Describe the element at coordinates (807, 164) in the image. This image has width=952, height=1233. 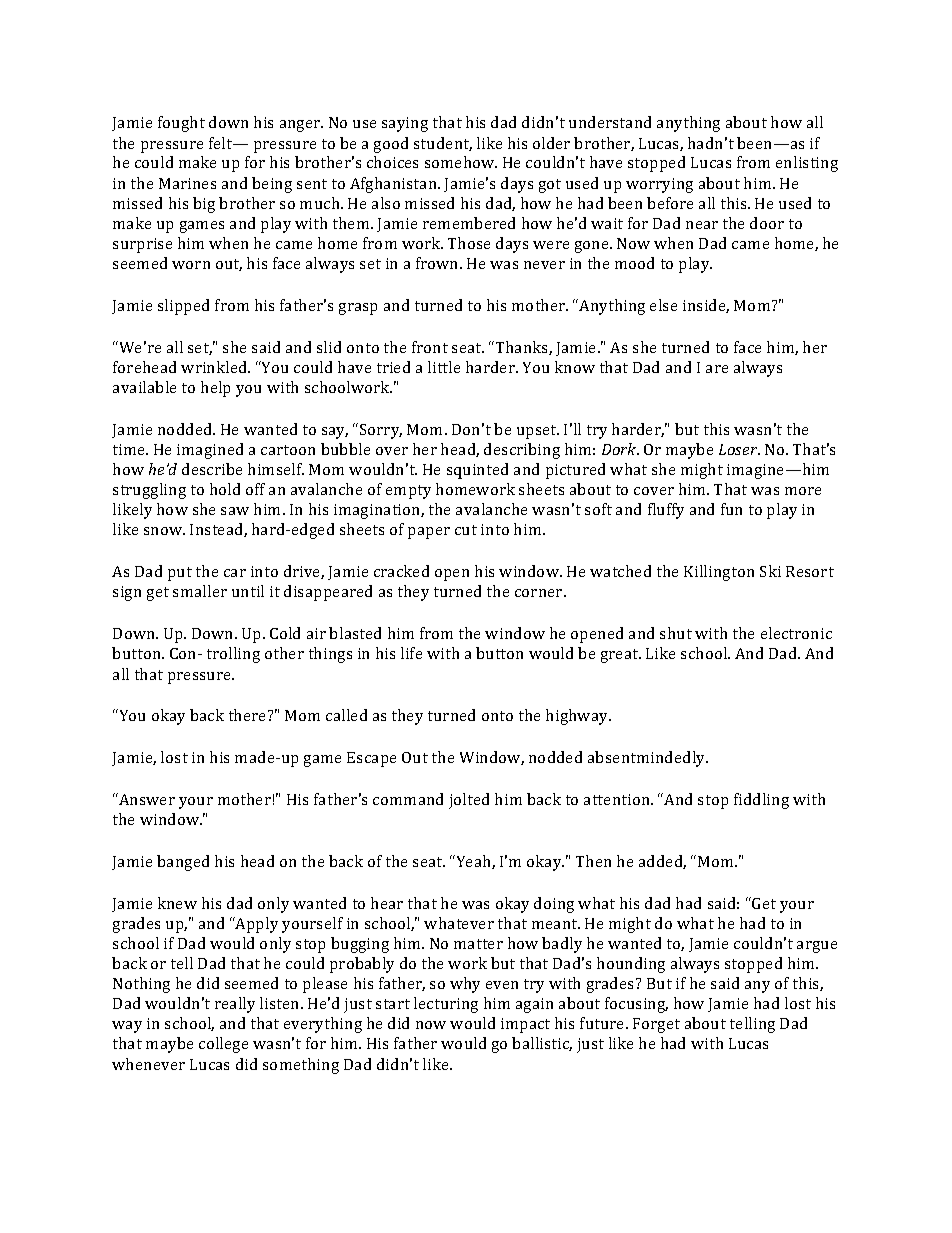
I see `enlisting` at that location.
